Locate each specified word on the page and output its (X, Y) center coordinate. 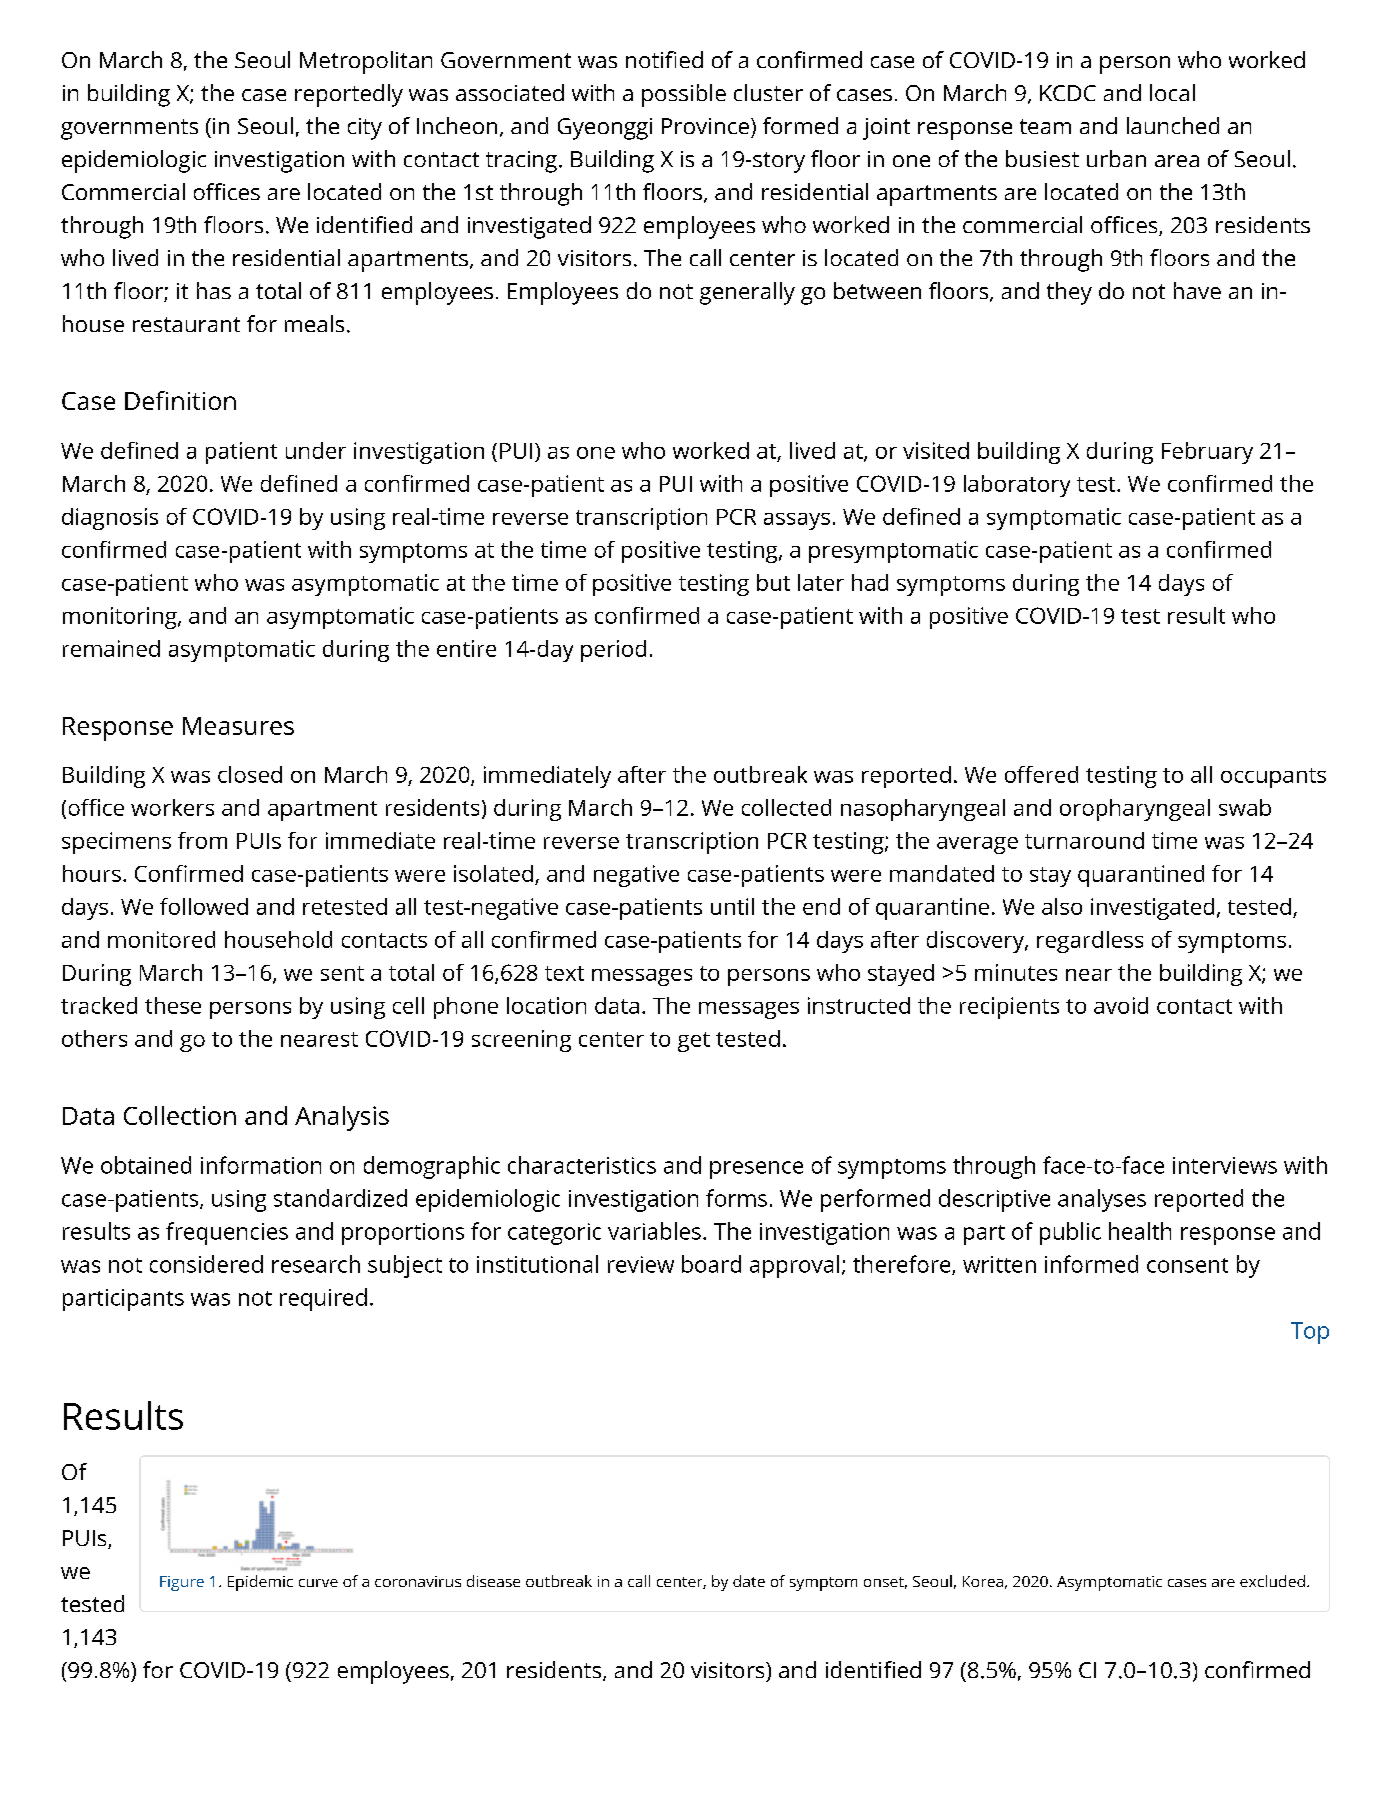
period (613, 651)
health (1140, 1231)
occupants (1273, 778)
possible (684, 95)
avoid (1121, 1005)
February (1207, 453)
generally (747, 293)
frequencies (227, 1233)
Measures (238, 726)
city (365, 129)
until (732, 906)
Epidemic (260, 1583)
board (711, 1264)
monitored (161, 939)
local (1172, 92)
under (316, 450)
